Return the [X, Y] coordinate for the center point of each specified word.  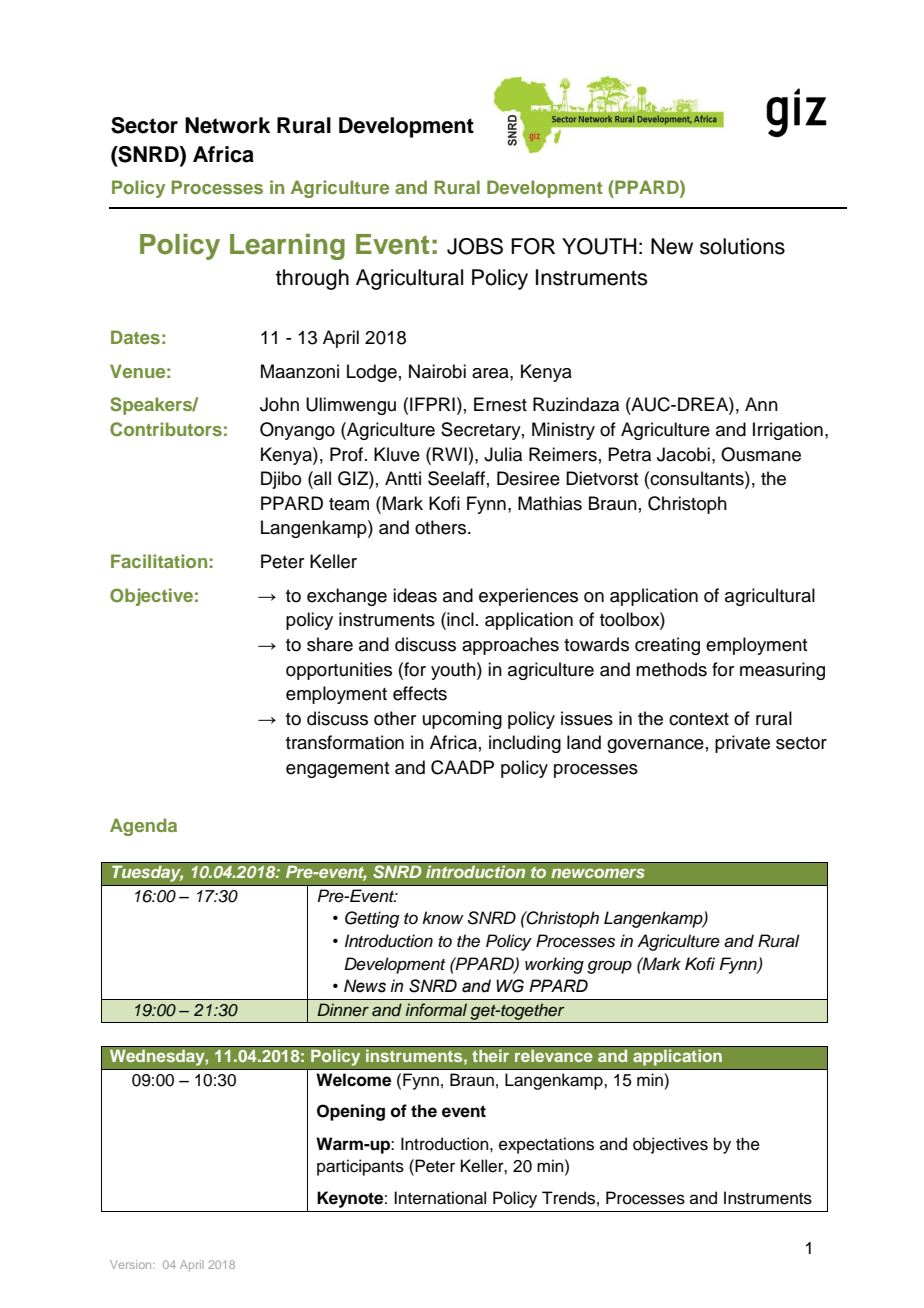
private [742, 744]
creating [667, 646]
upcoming [462, 720]
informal [436, 1009]
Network [227, 125]
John [279, 404]
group [609, 967]
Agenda [143, 827]
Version [132, 1264]
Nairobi [437, 371]
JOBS [475, 246]
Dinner [343, 1010]
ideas [415, 595]
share [330, 644]
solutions [742, 246]
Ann [761, 404]
